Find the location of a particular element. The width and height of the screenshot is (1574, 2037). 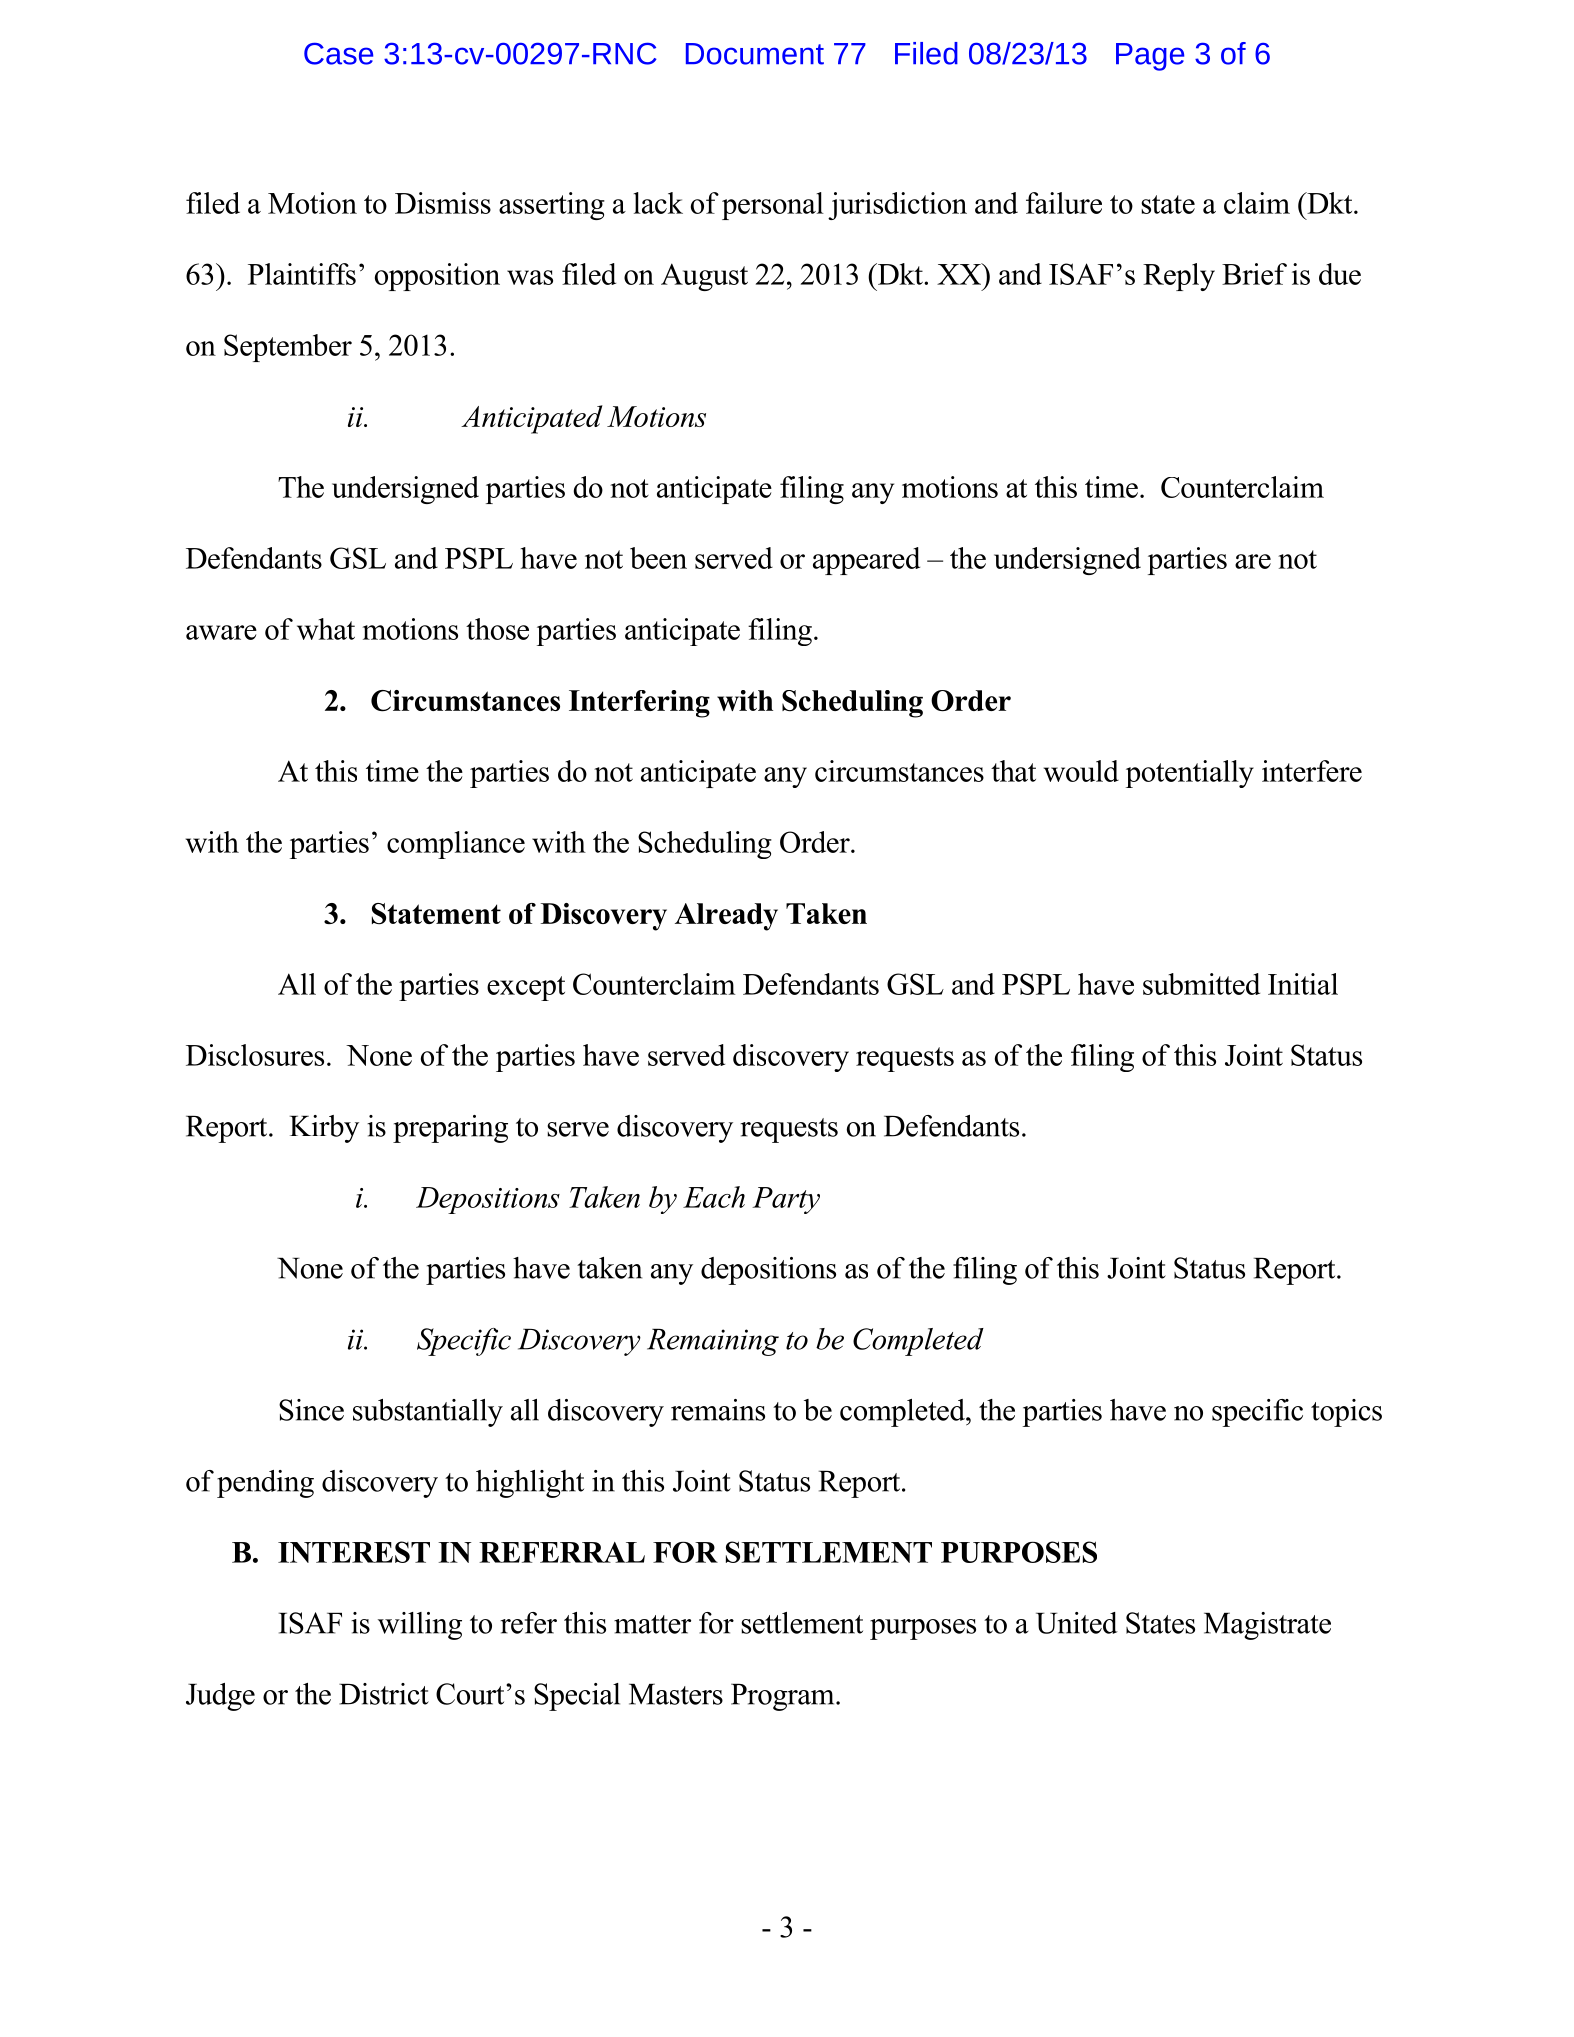

Program is located at coordinates (784, 1697).
